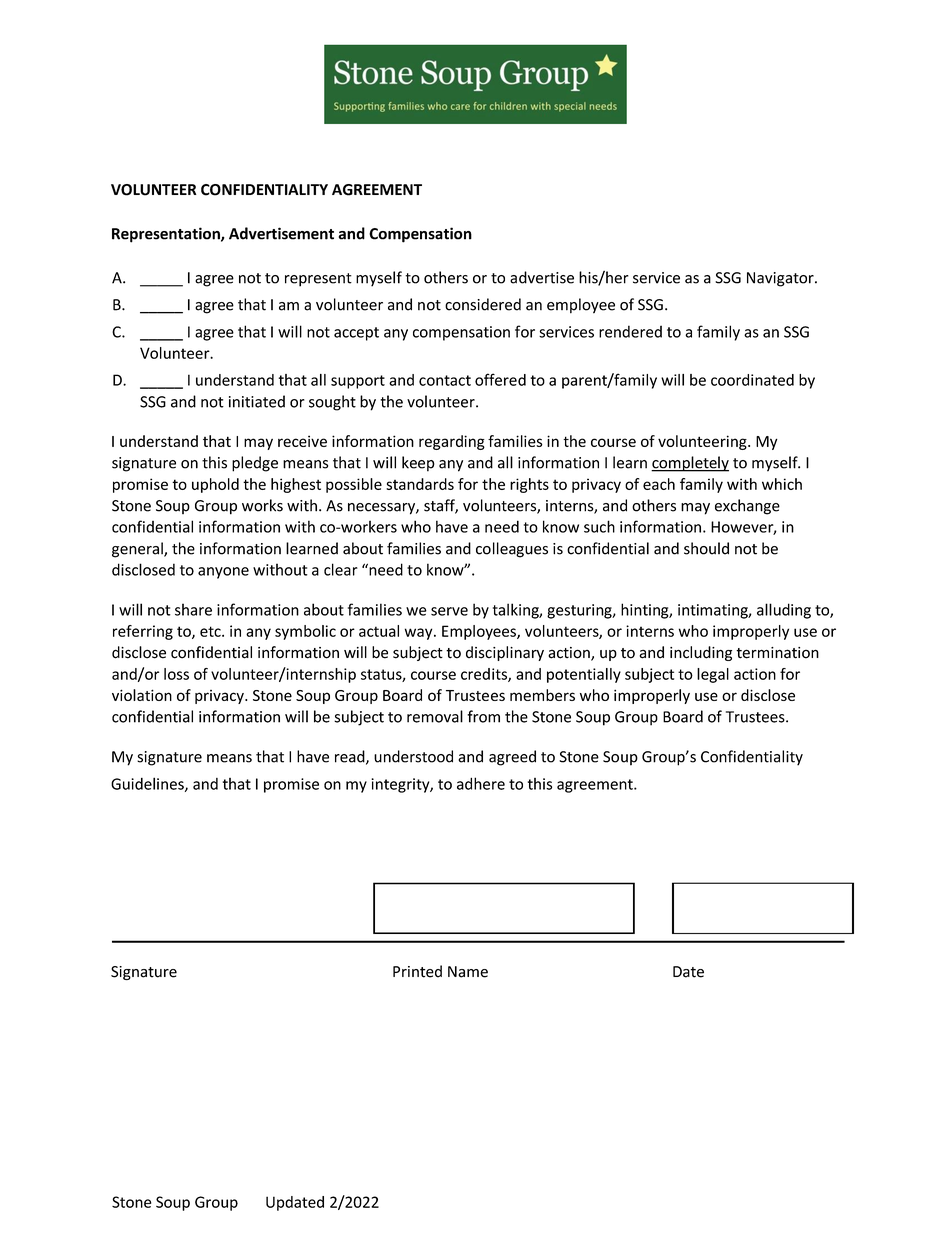 This screenshot has height=1233, width=952. I want to click on disciplinary, so click(505, 653).
